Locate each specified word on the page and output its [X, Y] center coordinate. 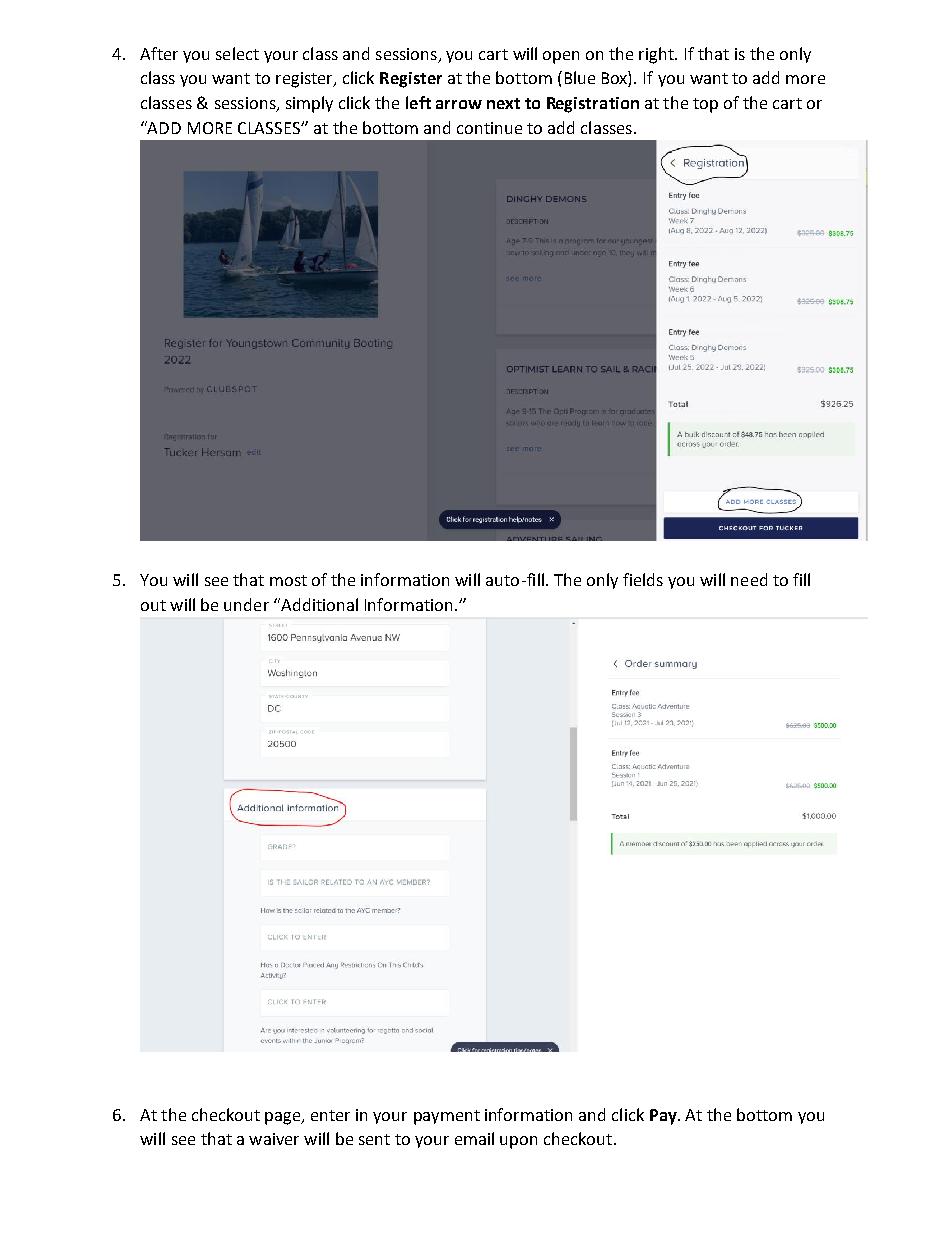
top [705, 105]
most [288, 580]
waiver [274, 1139]
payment [447, 1117]
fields [643, 579]
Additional [318, 604]
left [418, 102]
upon [518, 1142]
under [246, 604]
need [749, 579]
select [237, 53]
